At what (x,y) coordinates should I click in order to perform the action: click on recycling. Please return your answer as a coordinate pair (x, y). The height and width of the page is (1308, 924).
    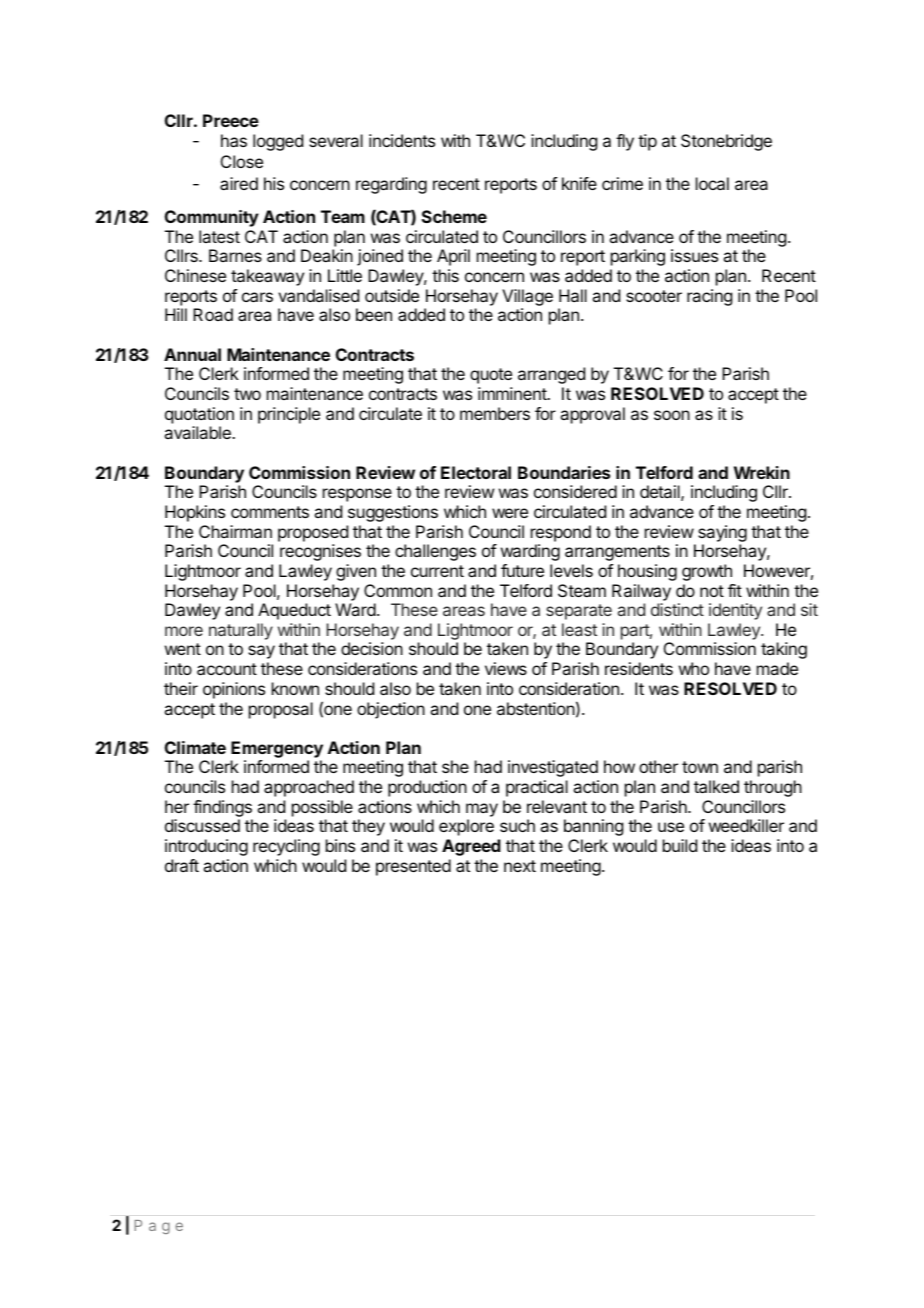
    Looking at the image, I should click on (286, 847).
